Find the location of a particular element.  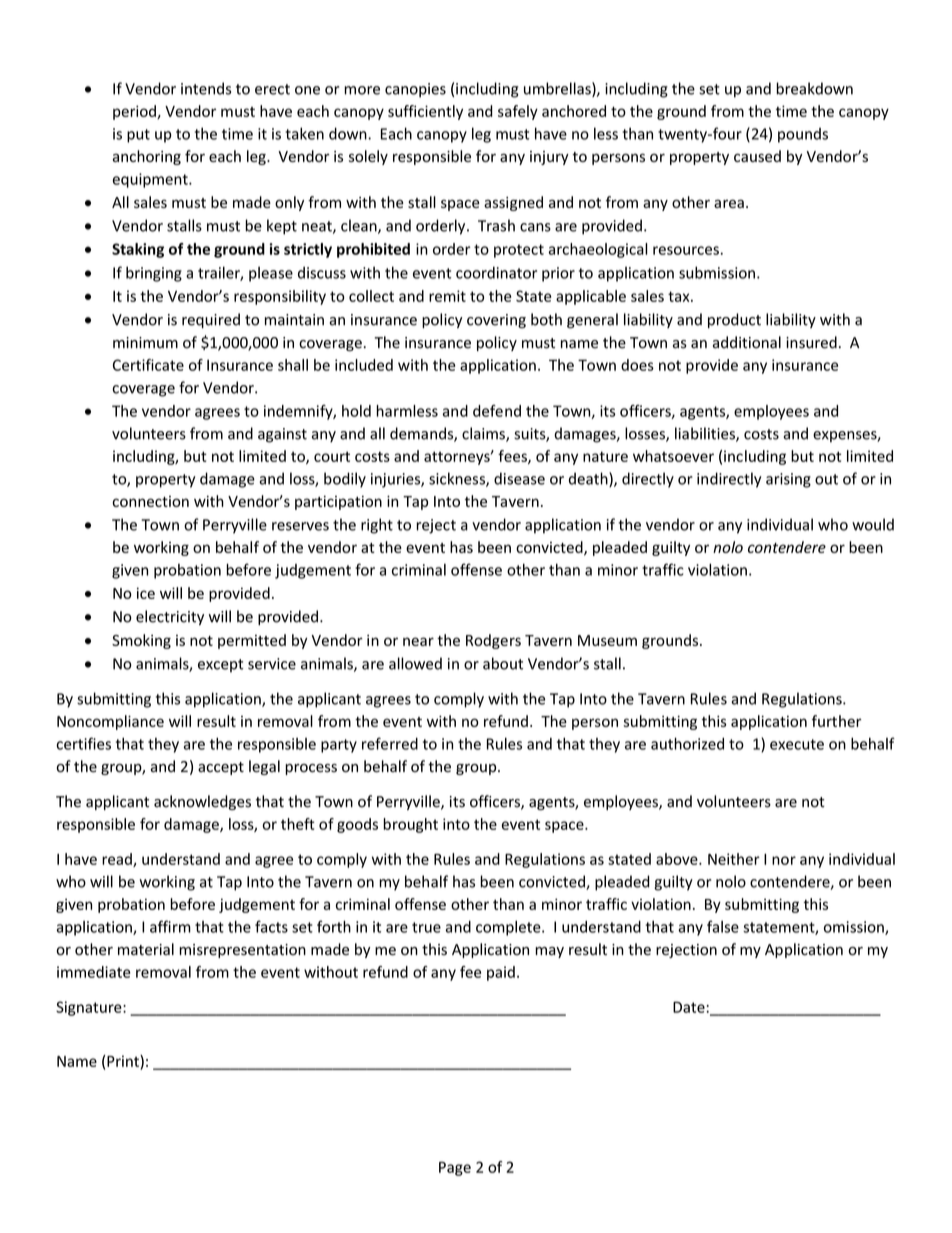

further is located at coordinates (836, 721).
